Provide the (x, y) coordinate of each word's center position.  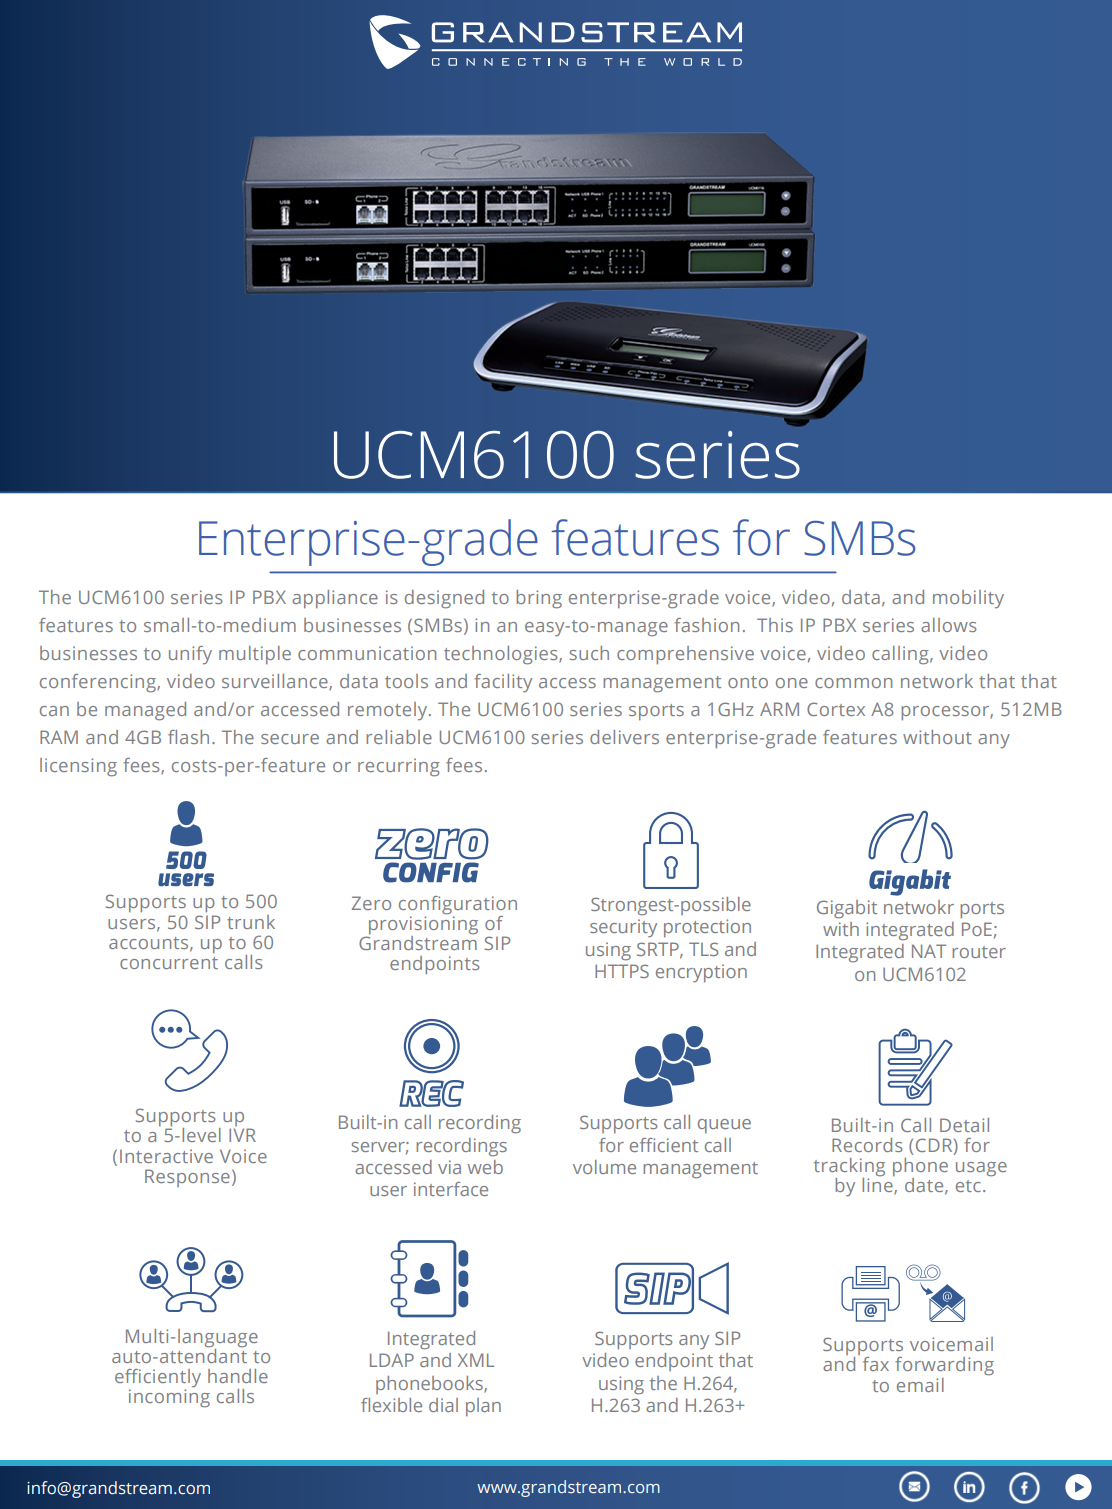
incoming (169, 1398)
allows (949, 625)
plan (483, 1407)
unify (190, 655)
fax (876, 1364)
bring (539, 599)
